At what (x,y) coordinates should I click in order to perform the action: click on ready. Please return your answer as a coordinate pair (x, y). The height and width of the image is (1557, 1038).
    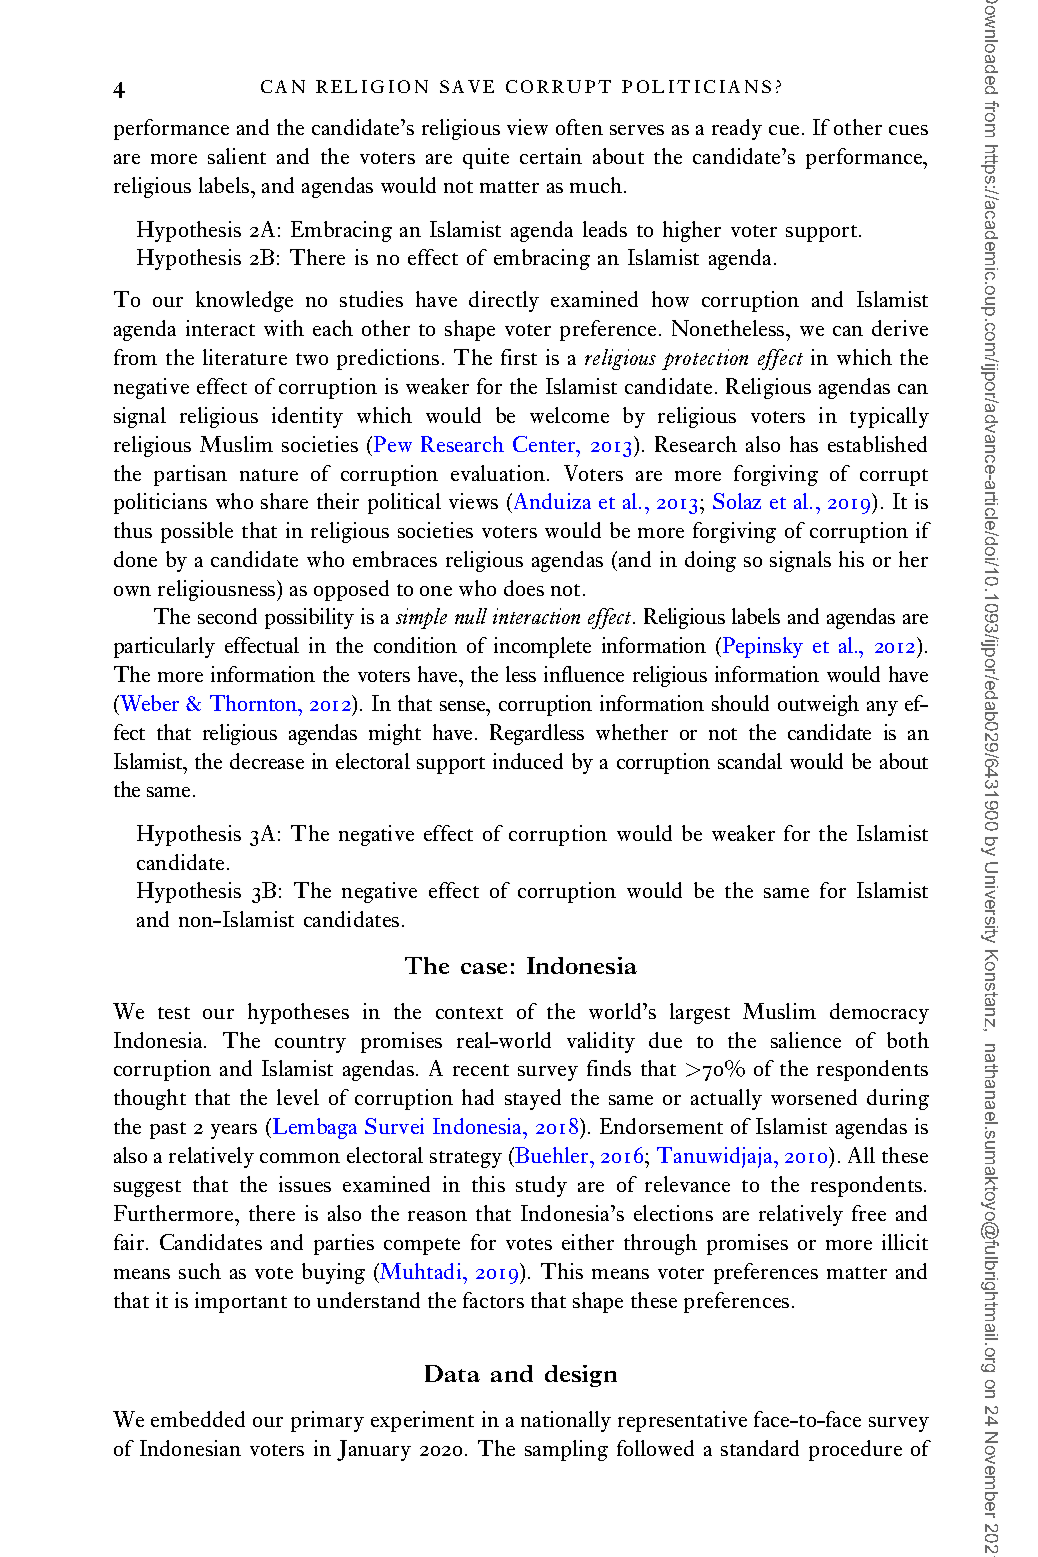
    Looking at the image, I should click on (737, 129).
